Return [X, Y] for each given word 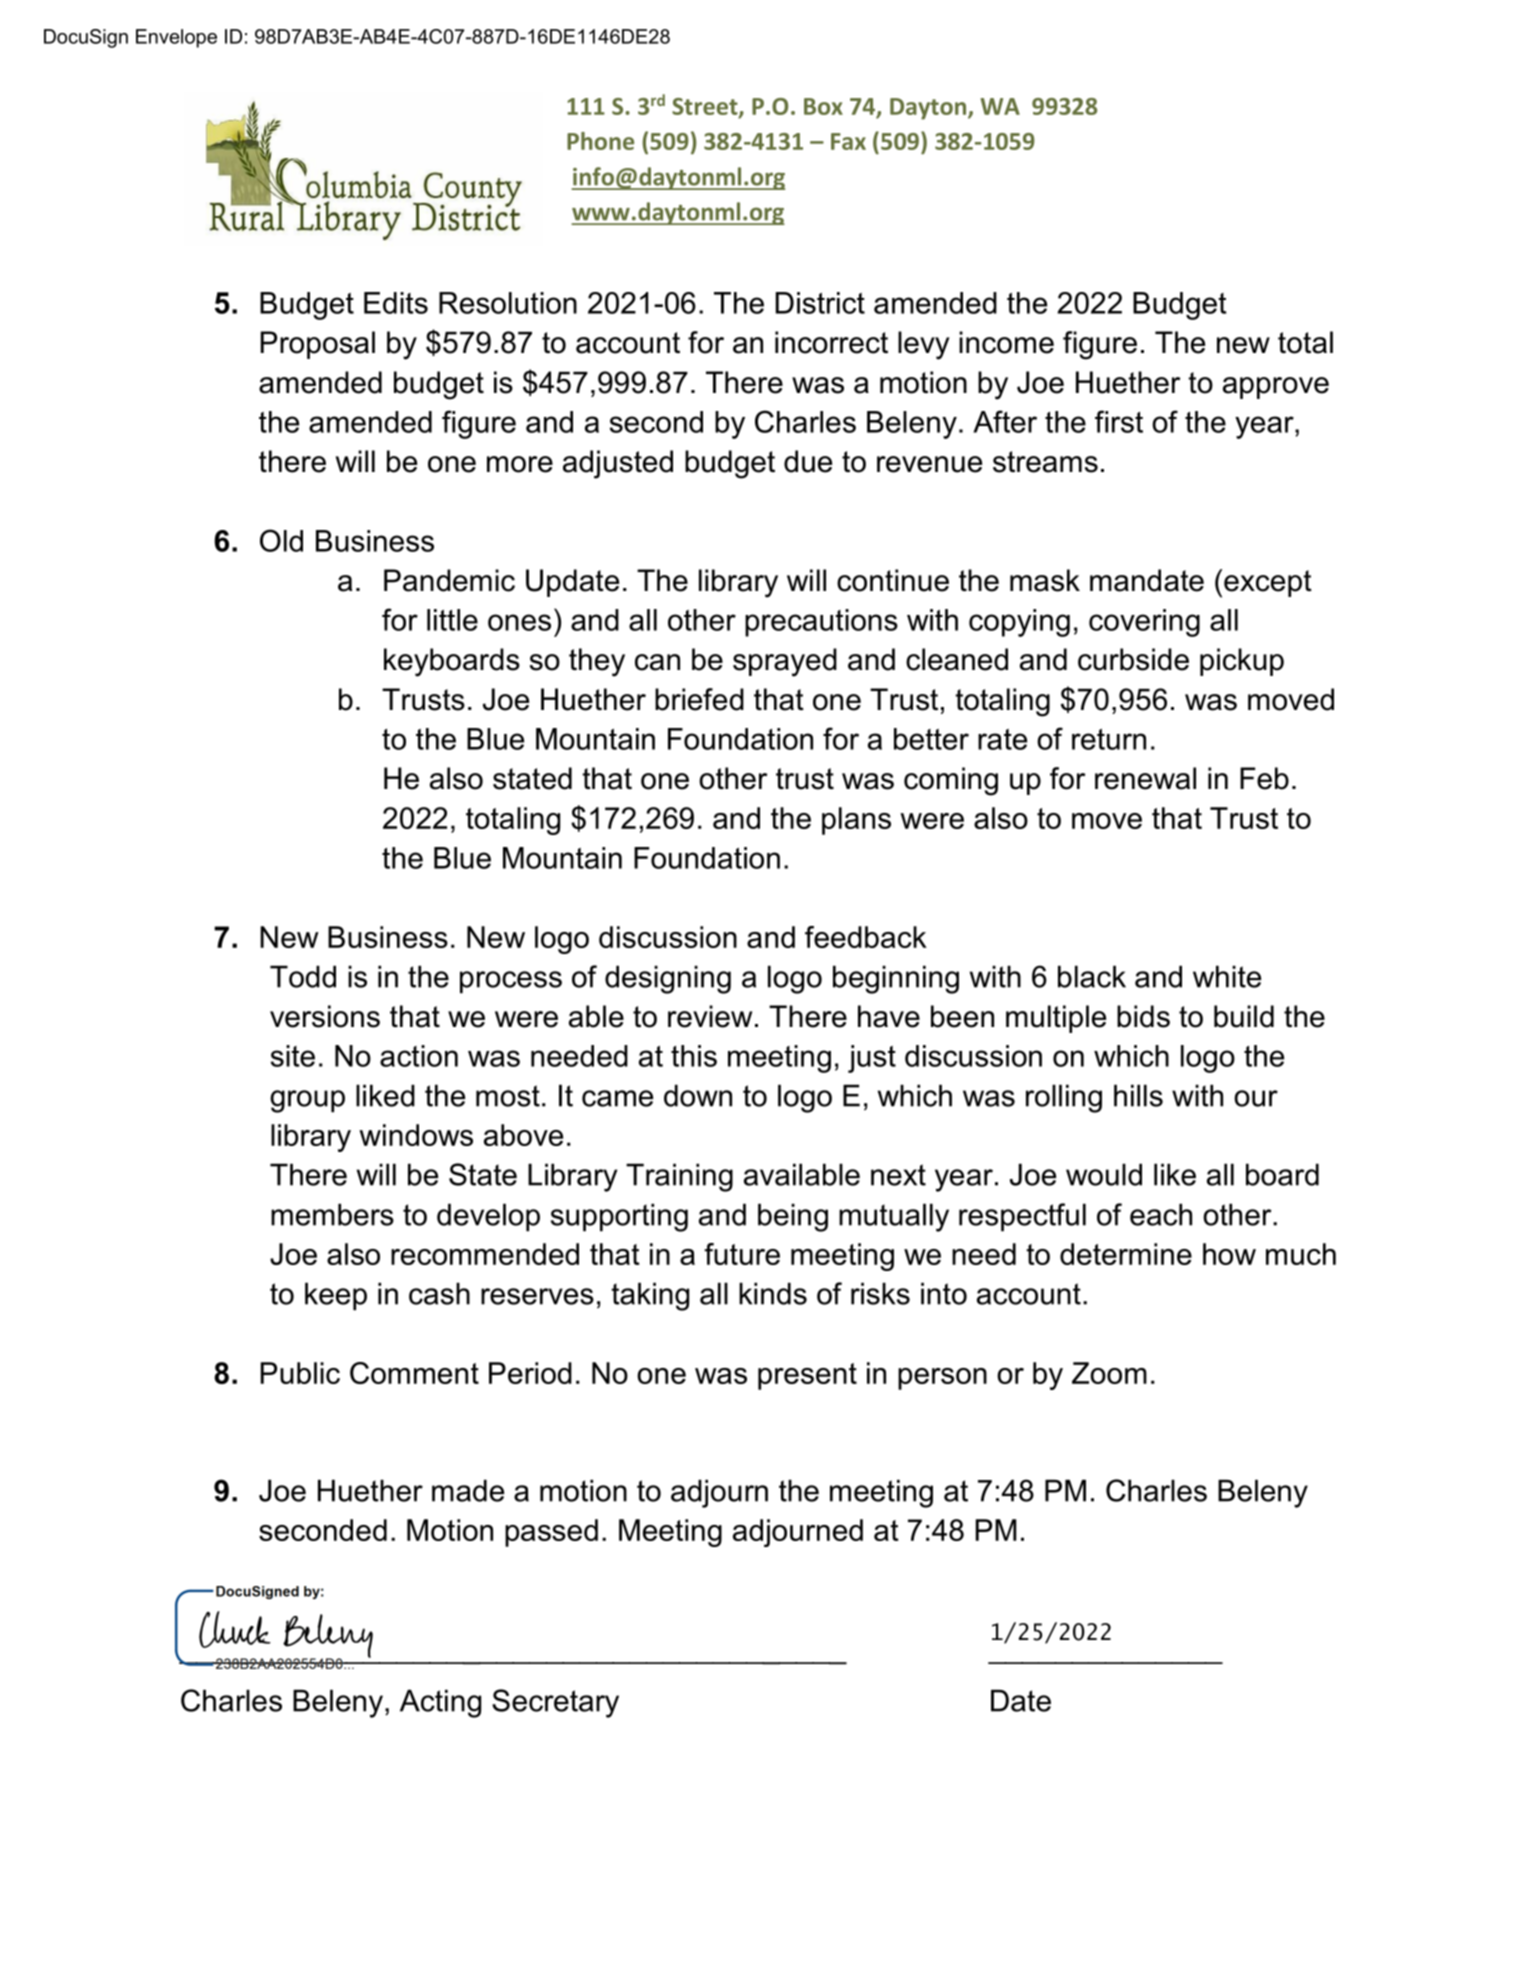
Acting [440, 1703]
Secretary [555, 1703]
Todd [303, 976]
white [1227, 976]
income [1006, 342]
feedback [866, 937]
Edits [396, 303]
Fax [848, 141]
